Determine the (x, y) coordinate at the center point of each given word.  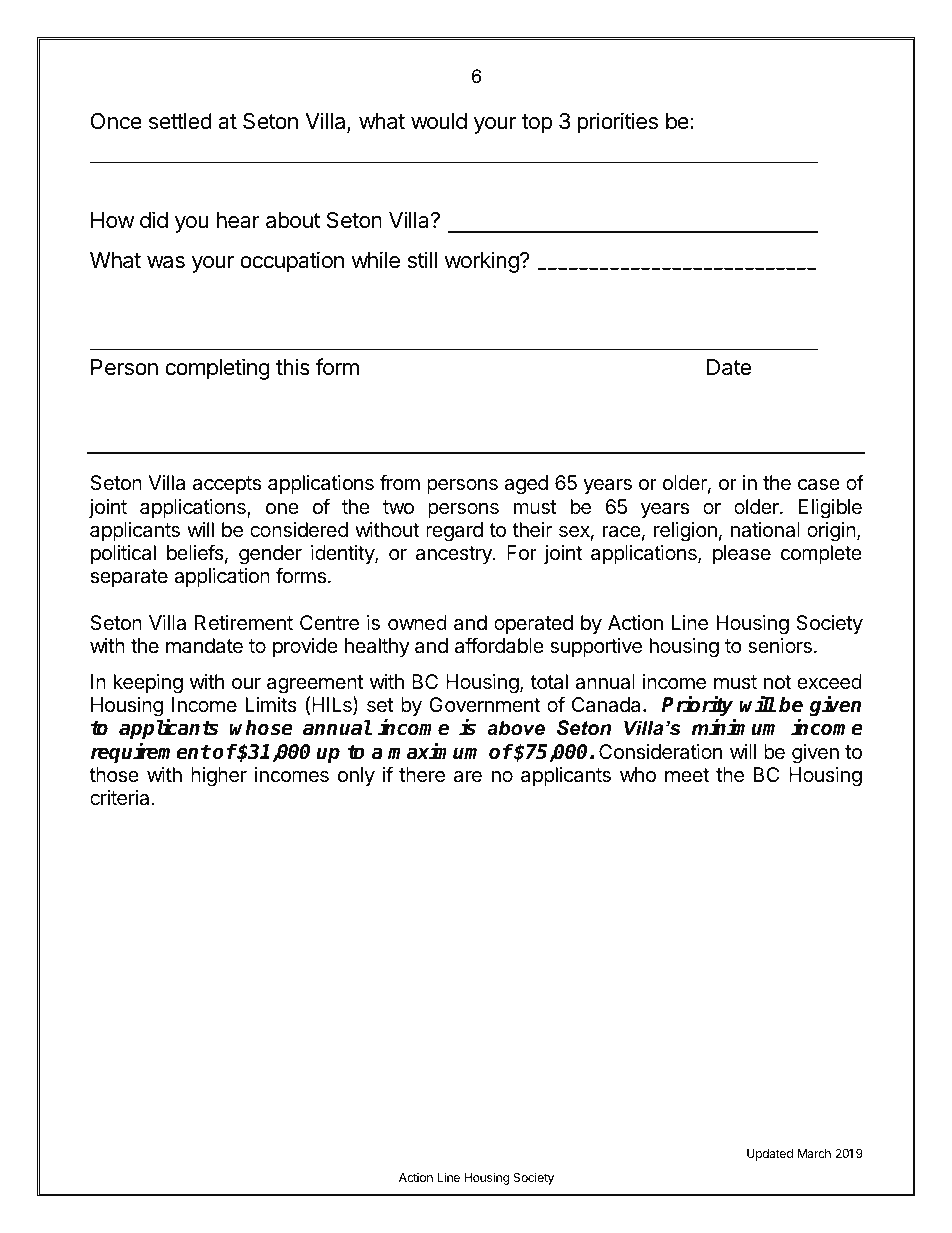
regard (454, 532)
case (819, 485)
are (468, 777)
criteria (121, 798)
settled (180, 121)
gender (270, 556)
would (439, 121)
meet (687, 775)
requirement (151, 752)
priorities (617, 123)
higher (219, 777)
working (483, 262)
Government (484, 704)
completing (217, 369)
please (742, 554)
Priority (699, 707)
